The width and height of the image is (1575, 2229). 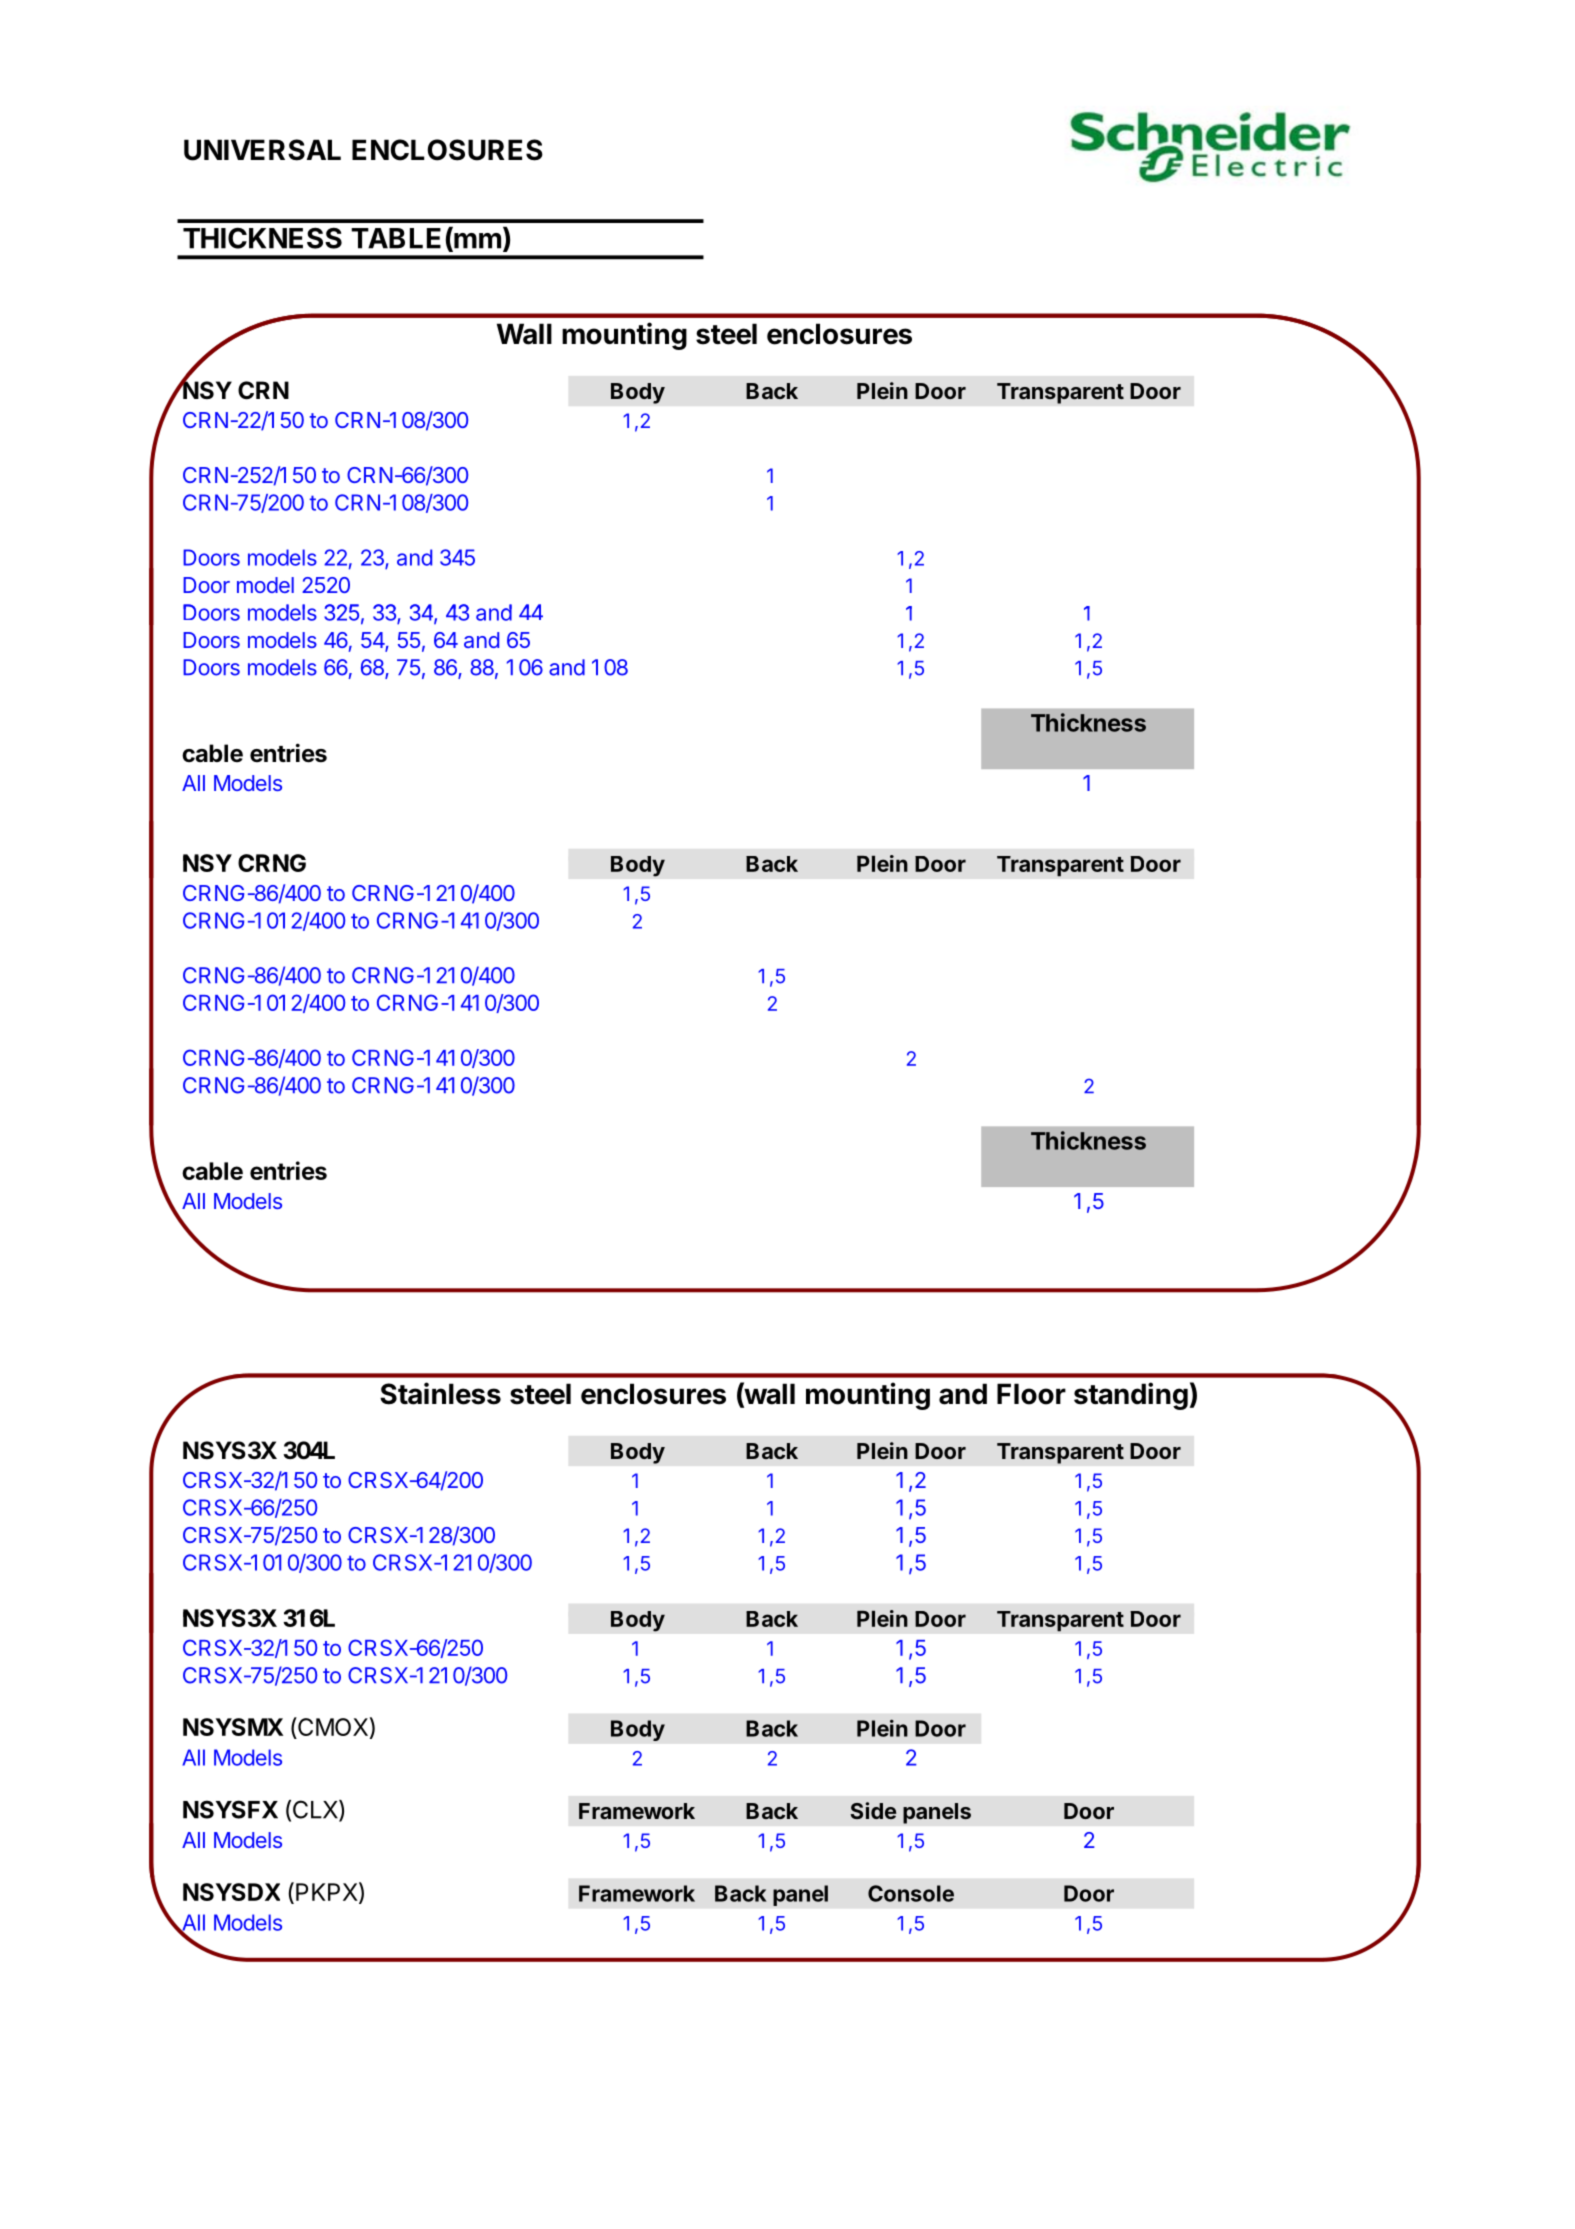 What do you see at coordinates (873, 1810) in the image?
I see `Side` at bounding box center [873, 1810].
